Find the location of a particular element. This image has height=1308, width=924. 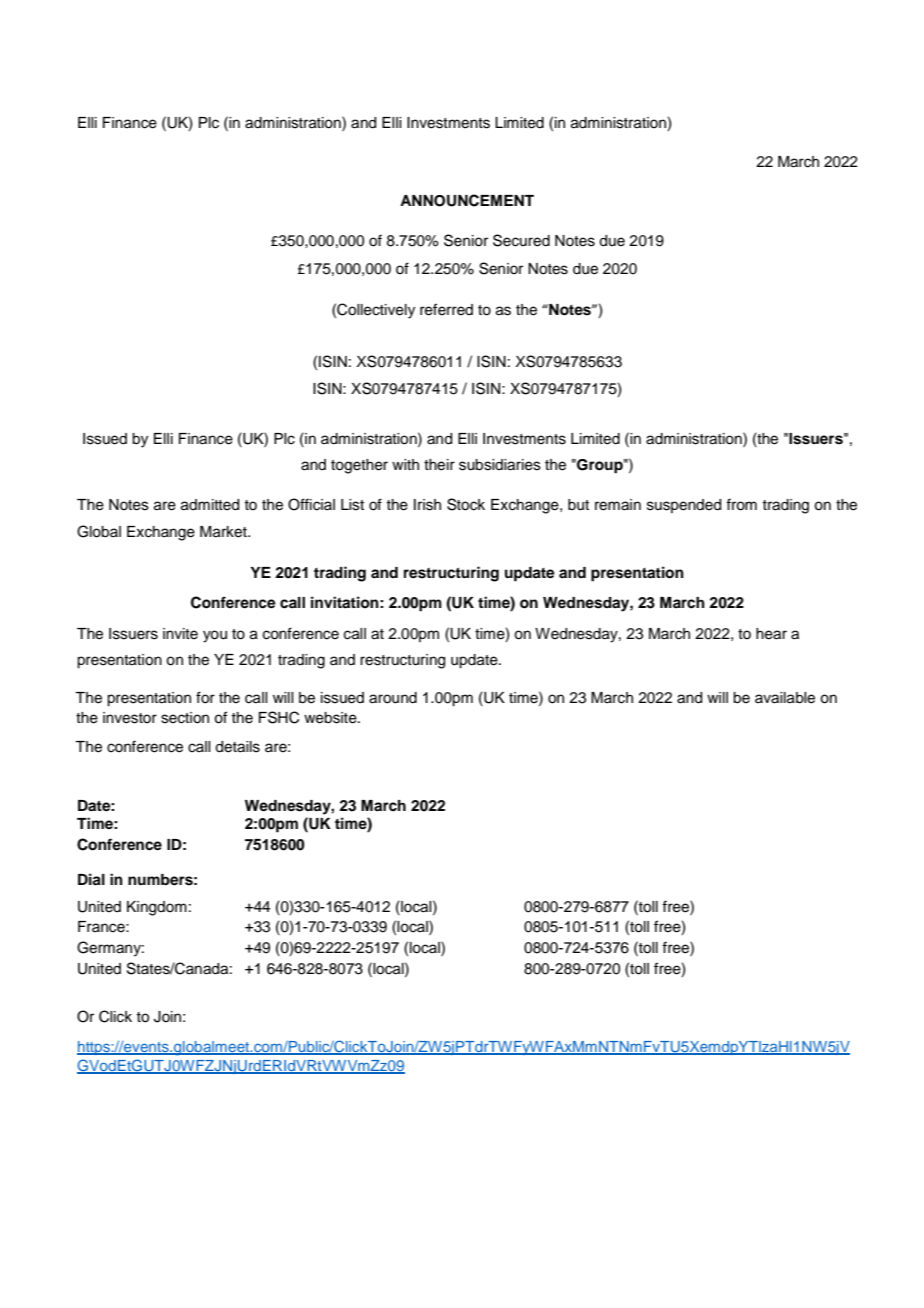

Market is located at coordinates (224, 532).
